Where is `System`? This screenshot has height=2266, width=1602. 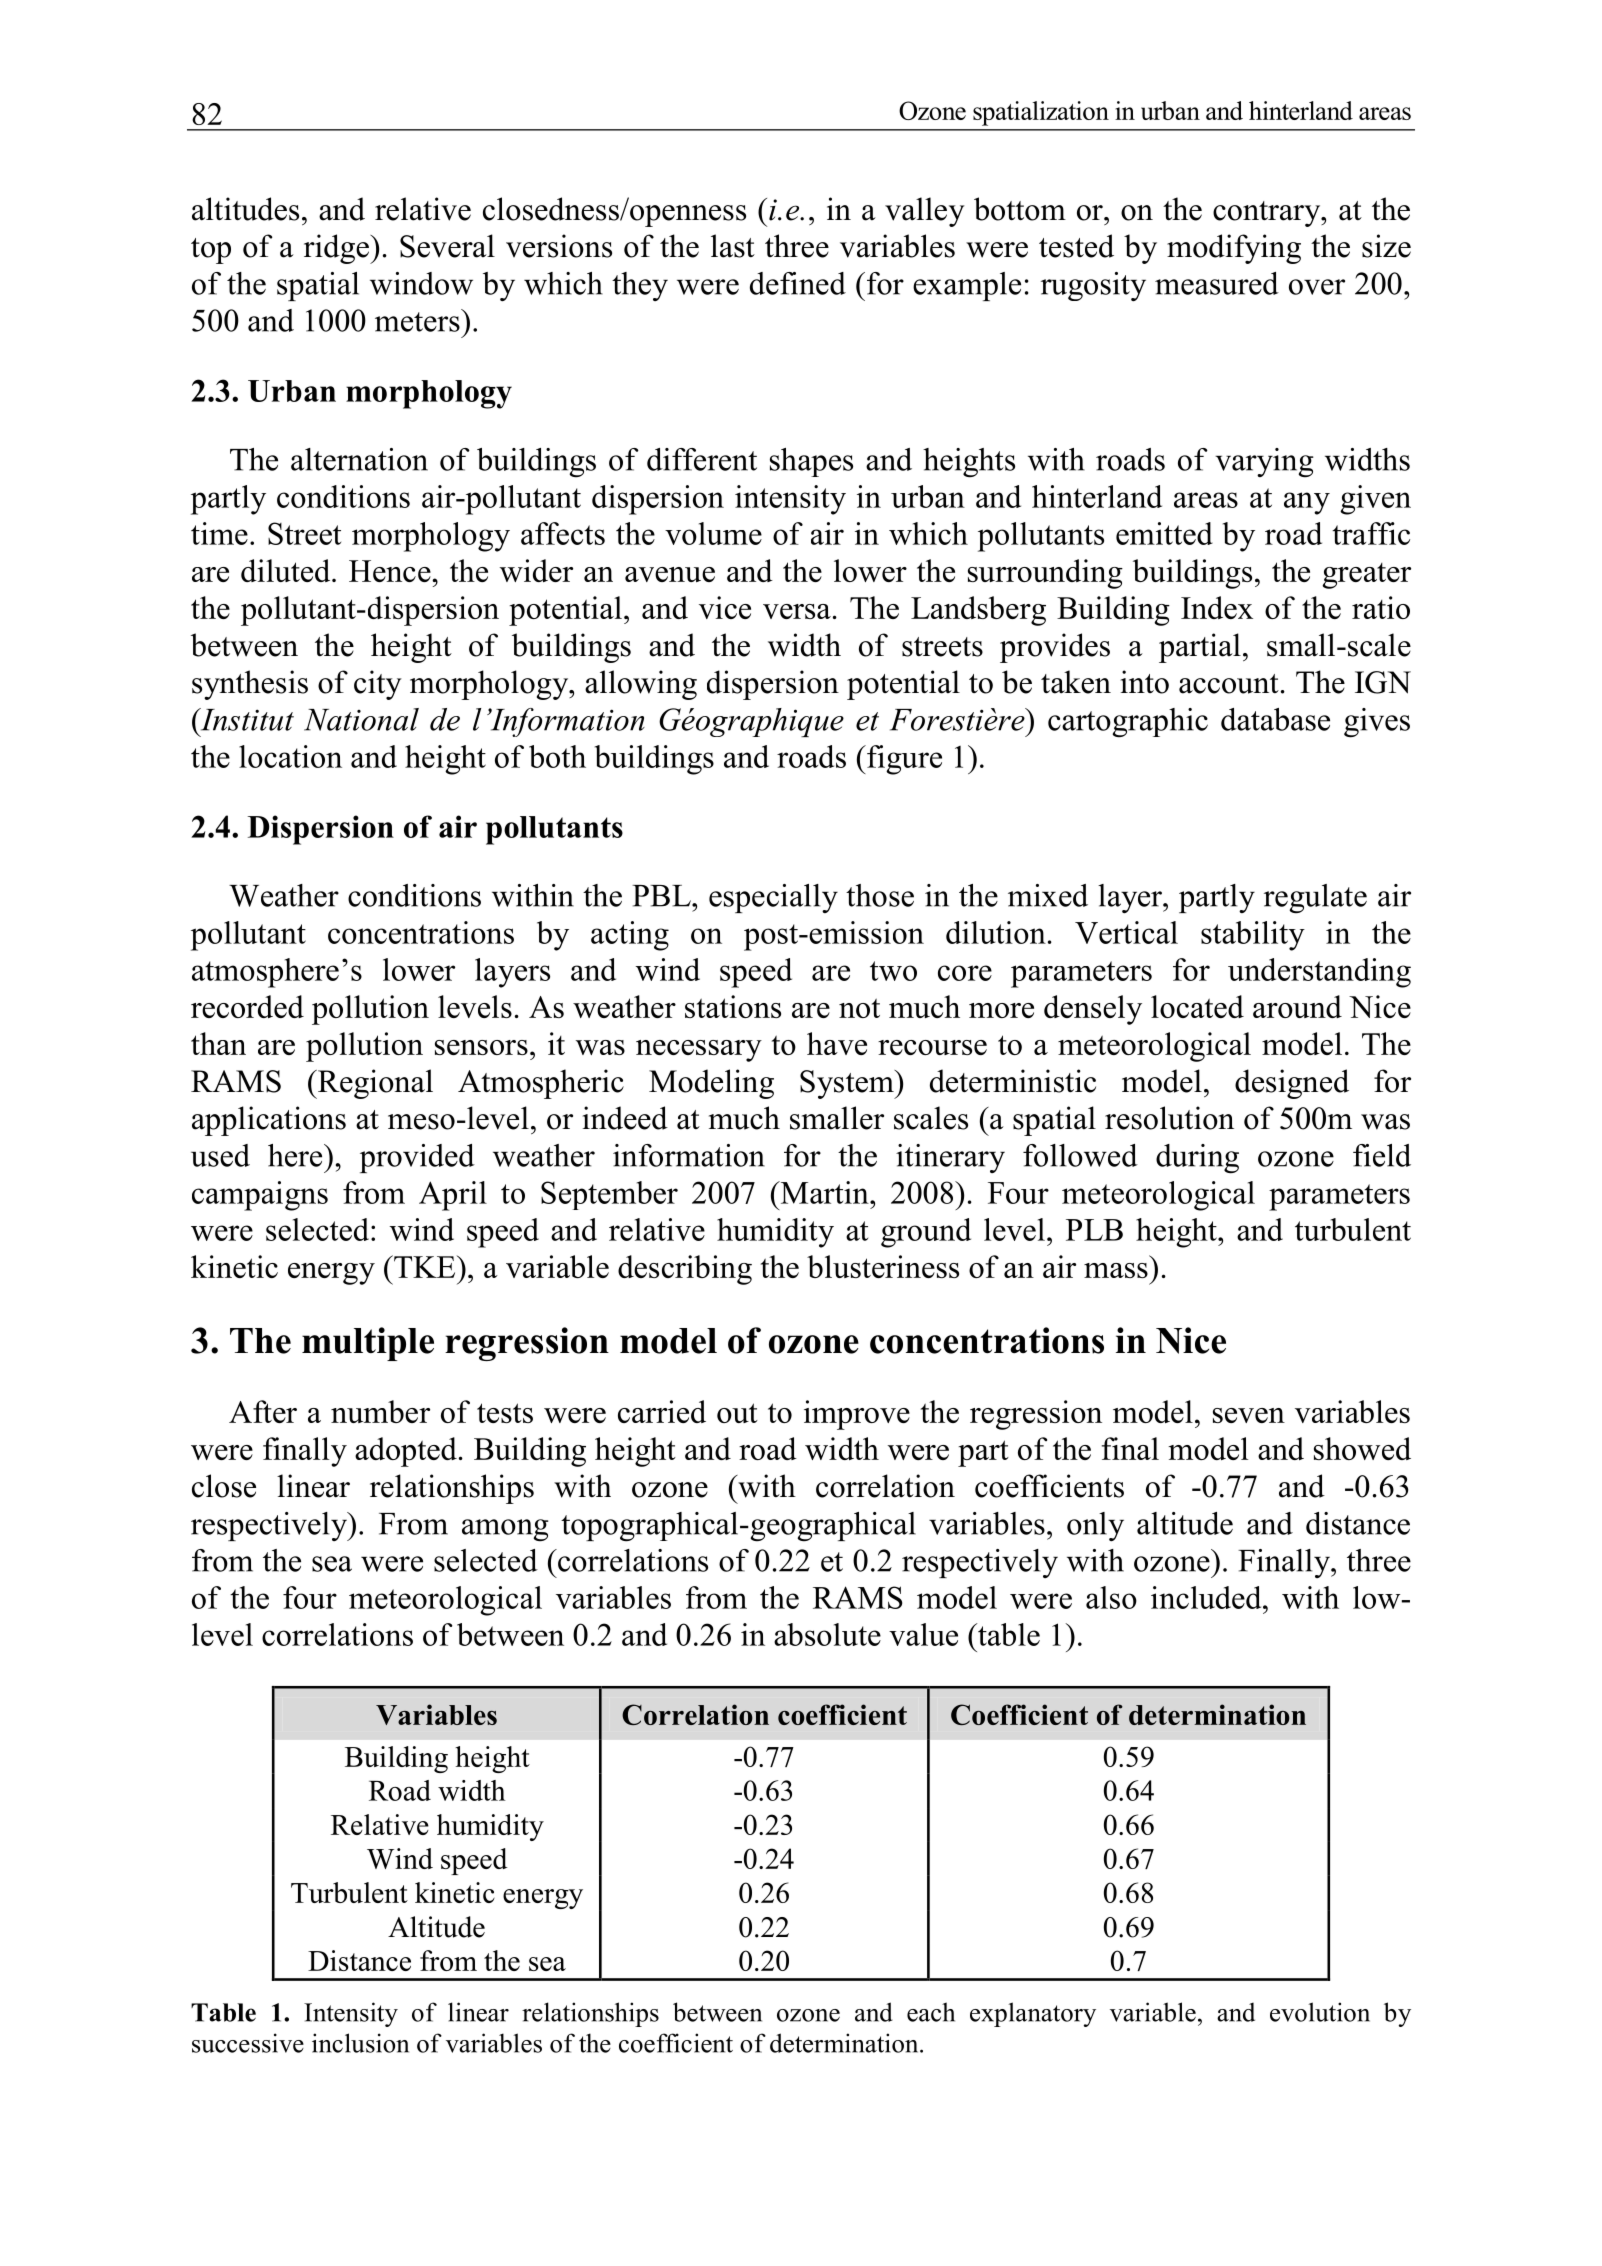 System is located at coordinates (848, 1084).
